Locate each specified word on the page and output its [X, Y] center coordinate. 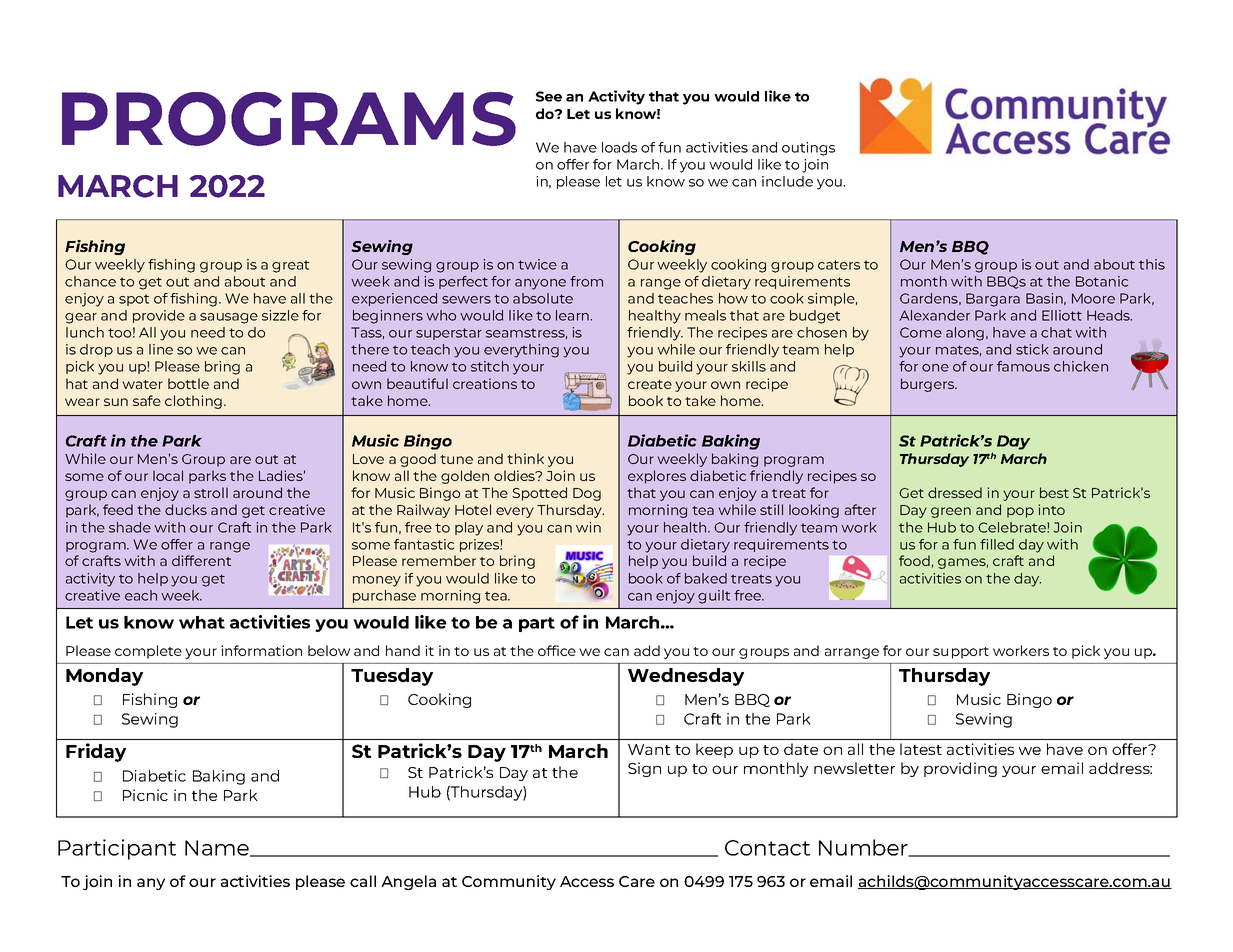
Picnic [145, 795]
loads [619, 147]
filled [997, 544]
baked [706, 578]
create [650, 384]
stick [1032, 349]
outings [808, 149]
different [201, 560]
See [549, 96]
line [161, 349]
